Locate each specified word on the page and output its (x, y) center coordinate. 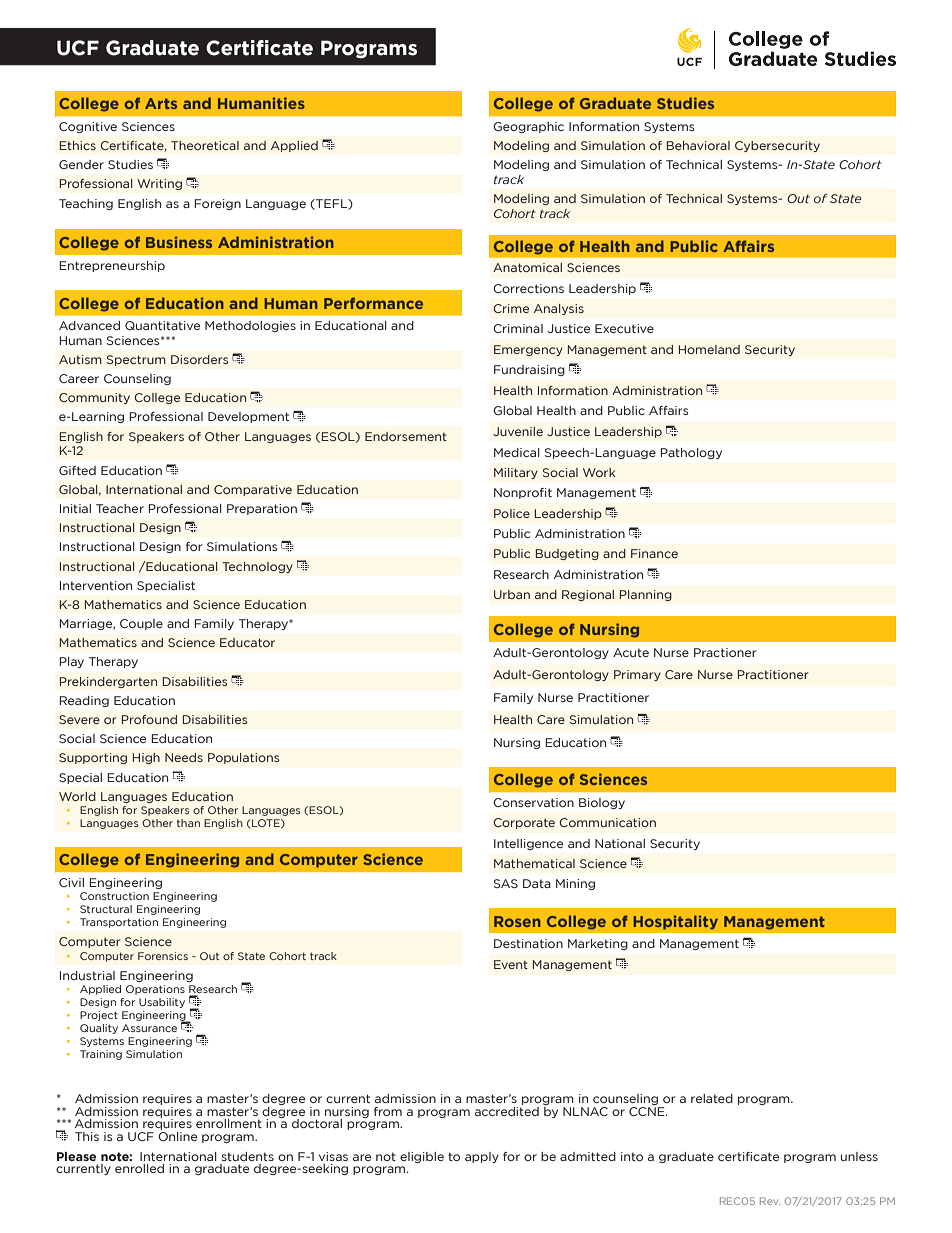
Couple (141, 624)
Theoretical (205, 145)
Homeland (709, 349)
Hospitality (676, 922)
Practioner (725, 652)
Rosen (517, 921)
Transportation (119, 923)
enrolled (139, 1168)
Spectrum (136, 360)
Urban (512, 594)
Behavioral (698, 145)
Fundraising (529, 370)
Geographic (528, 127)
